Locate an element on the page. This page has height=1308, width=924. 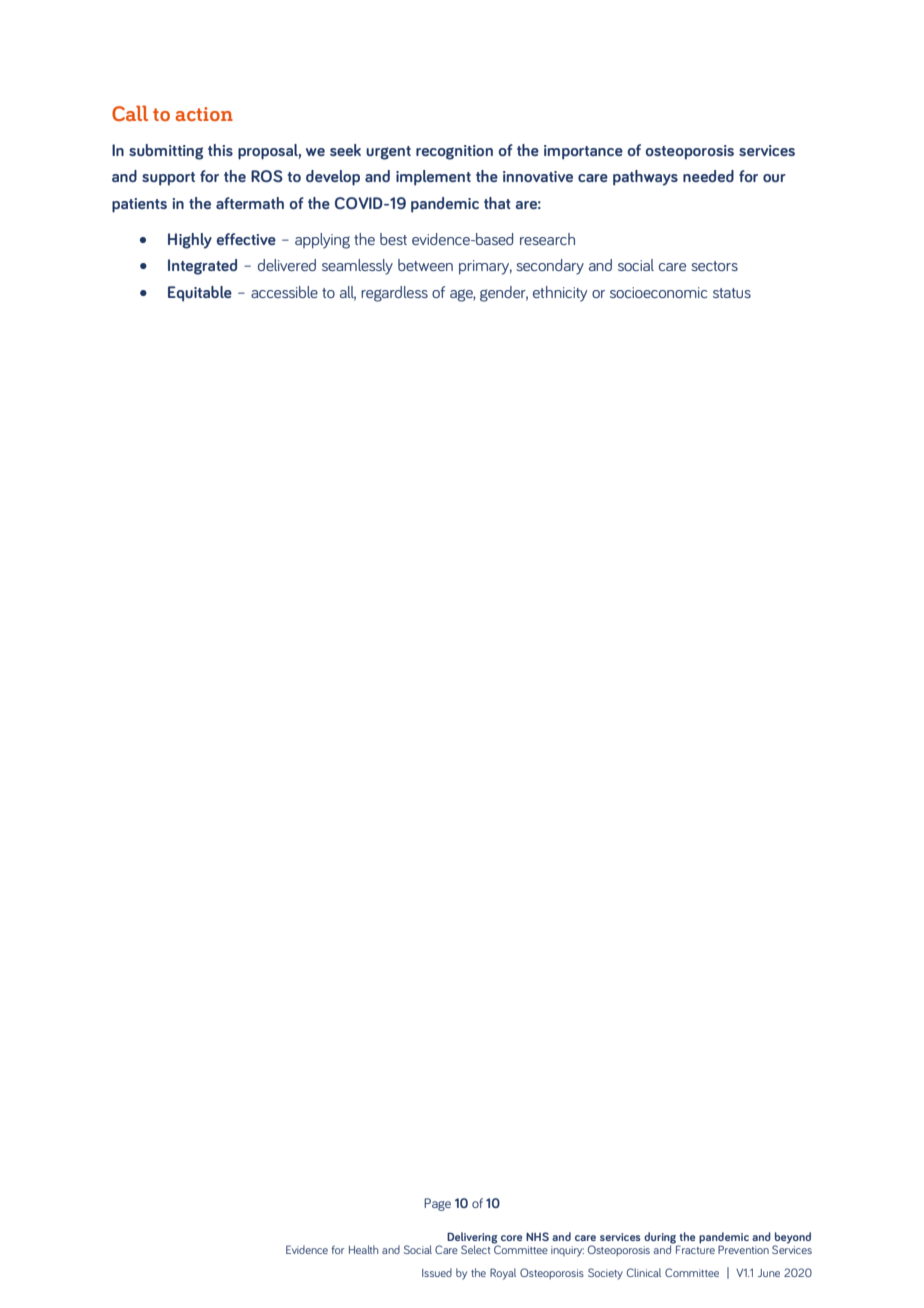
this is located at coordinates (220, 150).
